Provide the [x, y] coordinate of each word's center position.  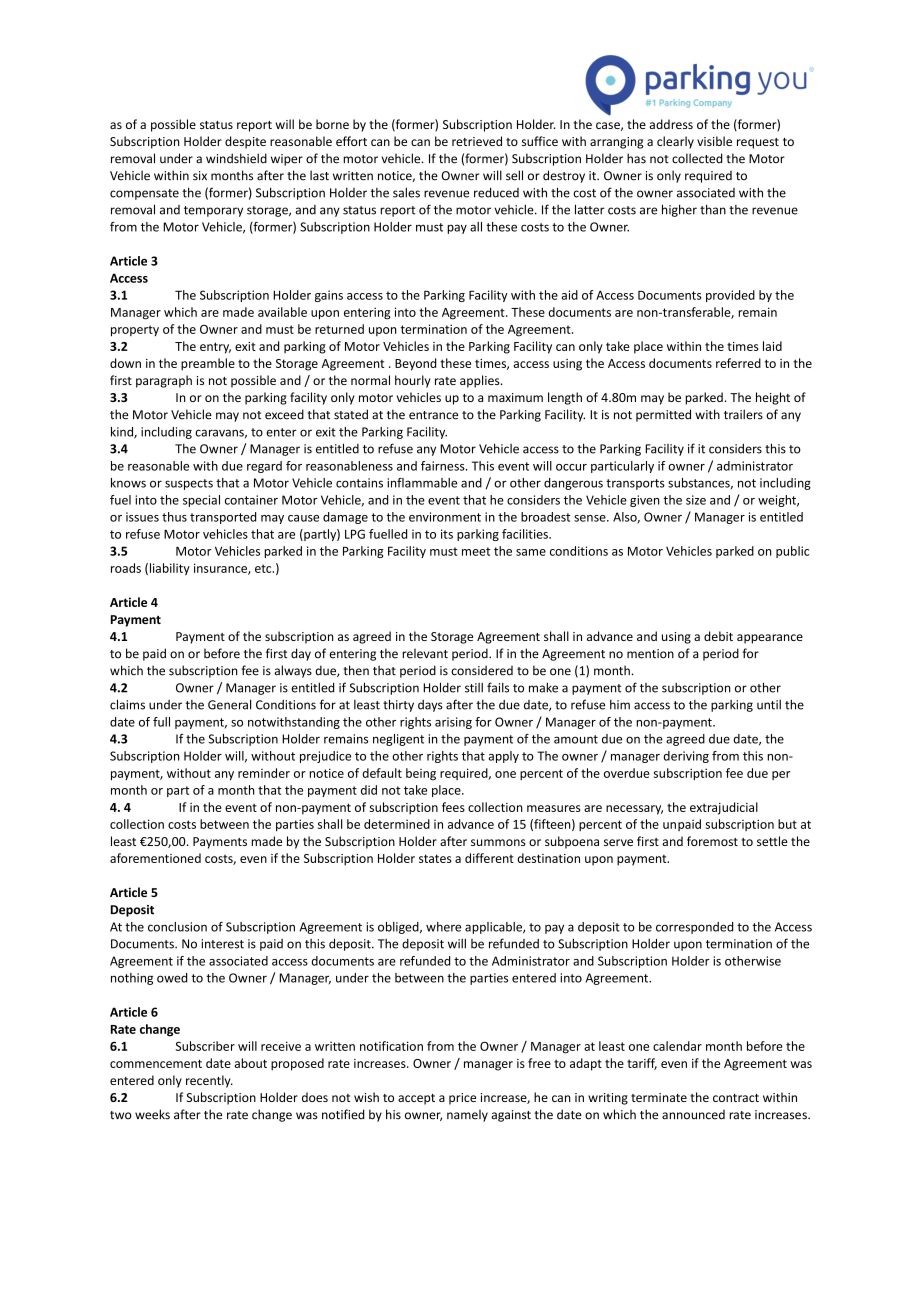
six [200, 176]
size [696, 500]
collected [697, 158]
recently [209, 1081]
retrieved [477, 141]
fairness [444, 466]
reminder [264, 773]
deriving [686, 757]
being [421, 774]
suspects [189, 484]
